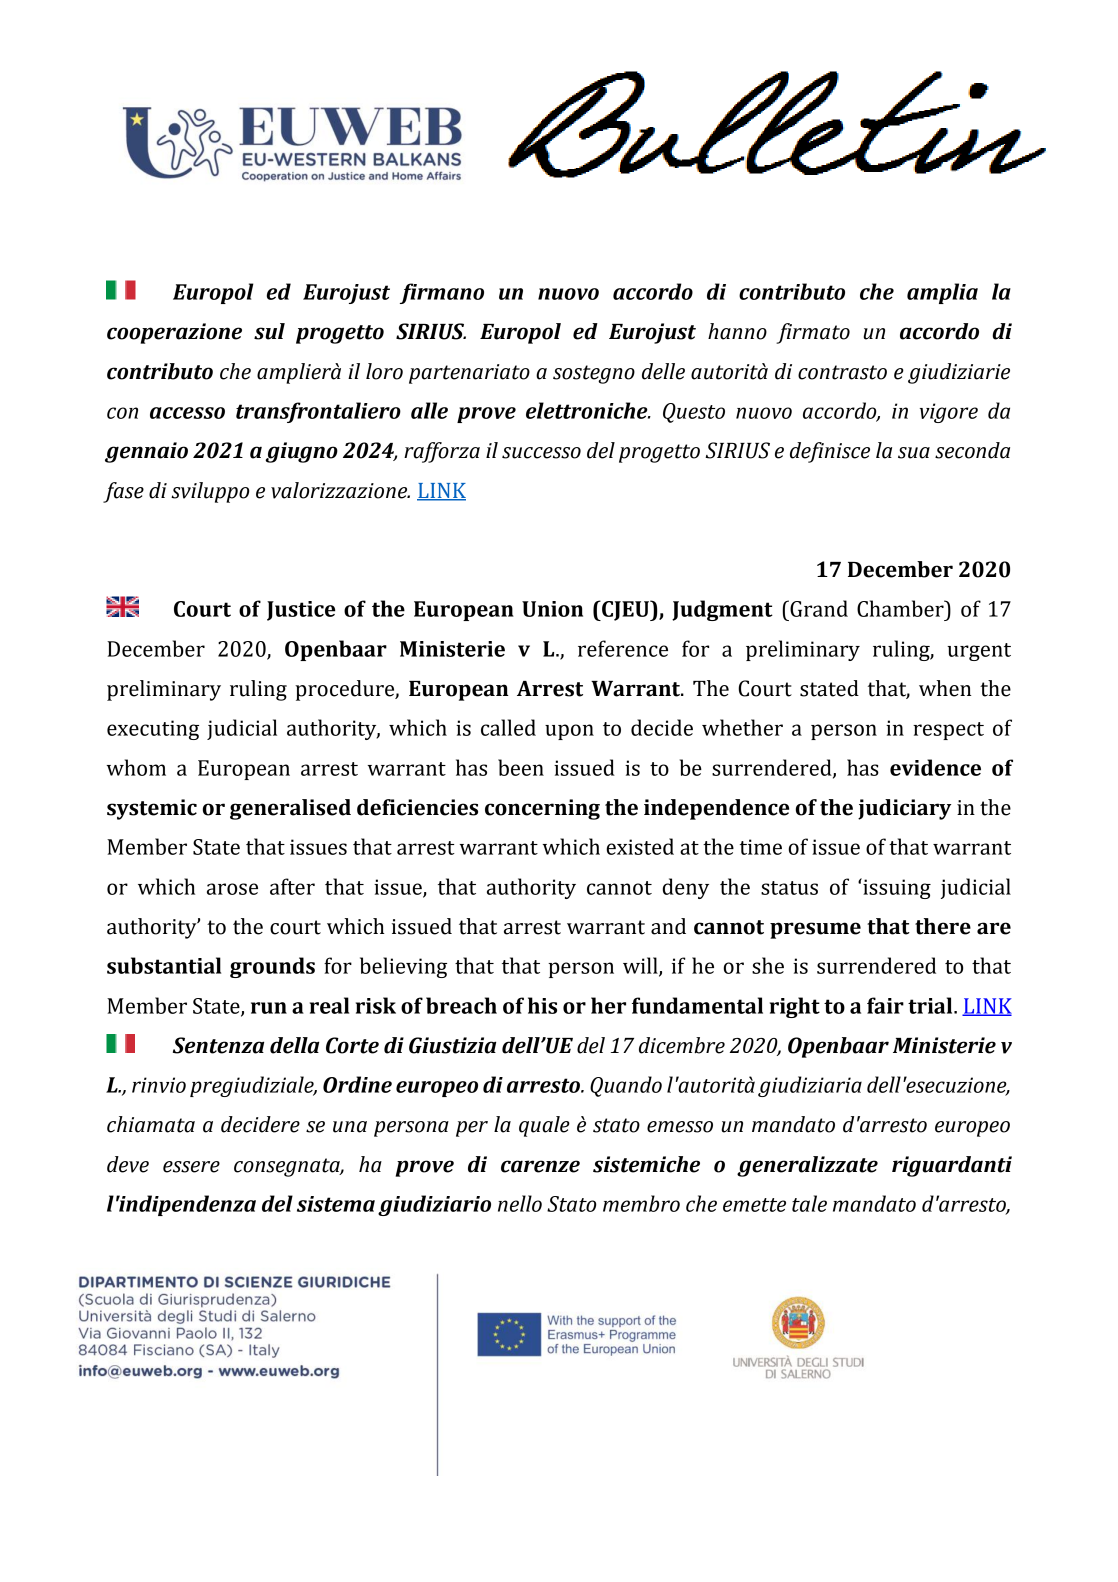 The height and width of the screenshot is (1582, 1118). Describe the element at coordinates (384, 371) in the screenshot. I see `loro` at that location.
